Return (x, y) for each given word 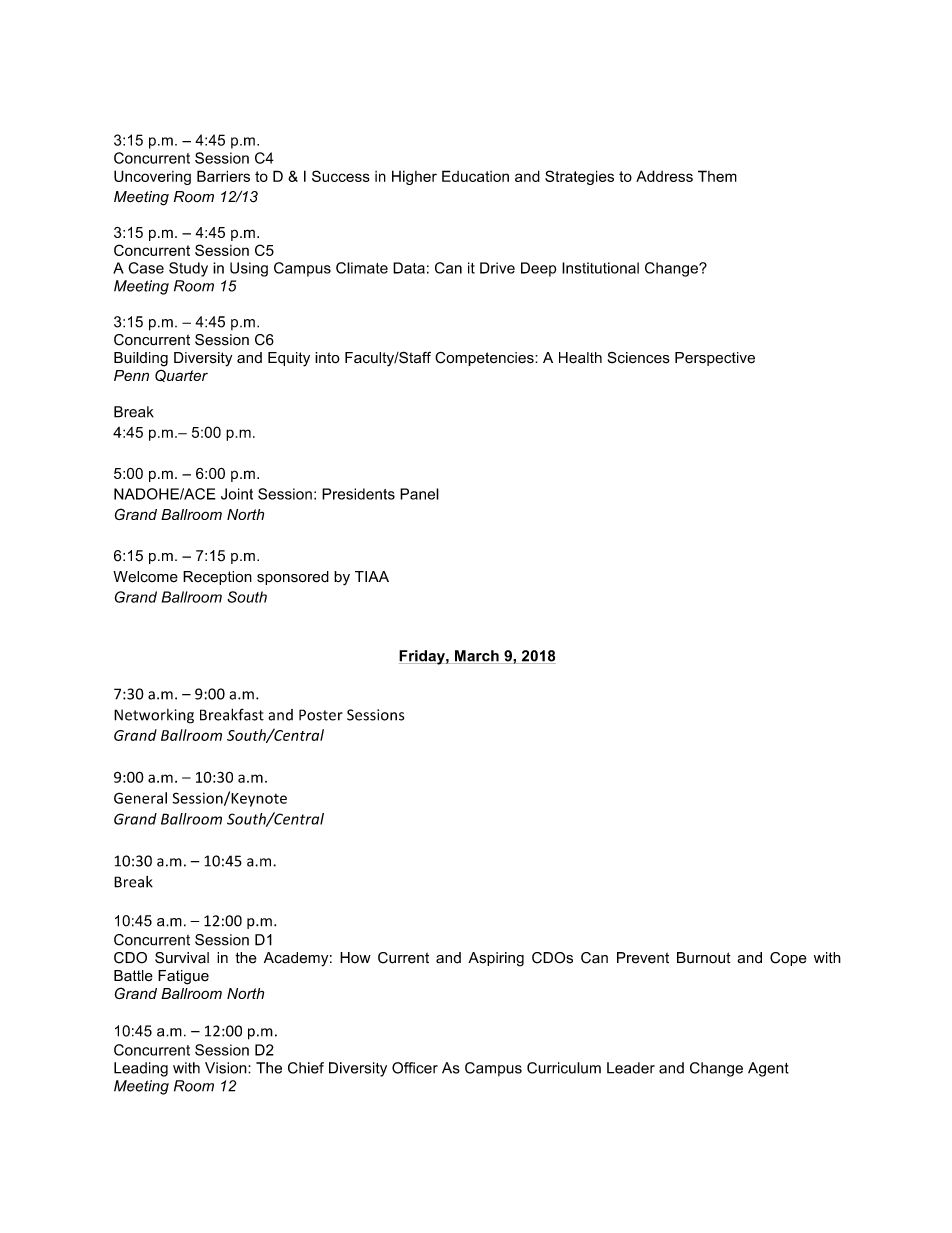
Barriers (223, 176)
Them (717, 176)
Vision (227, 1068)
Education (475, 176)
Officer (415, 1068)
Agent (768, 1069)
